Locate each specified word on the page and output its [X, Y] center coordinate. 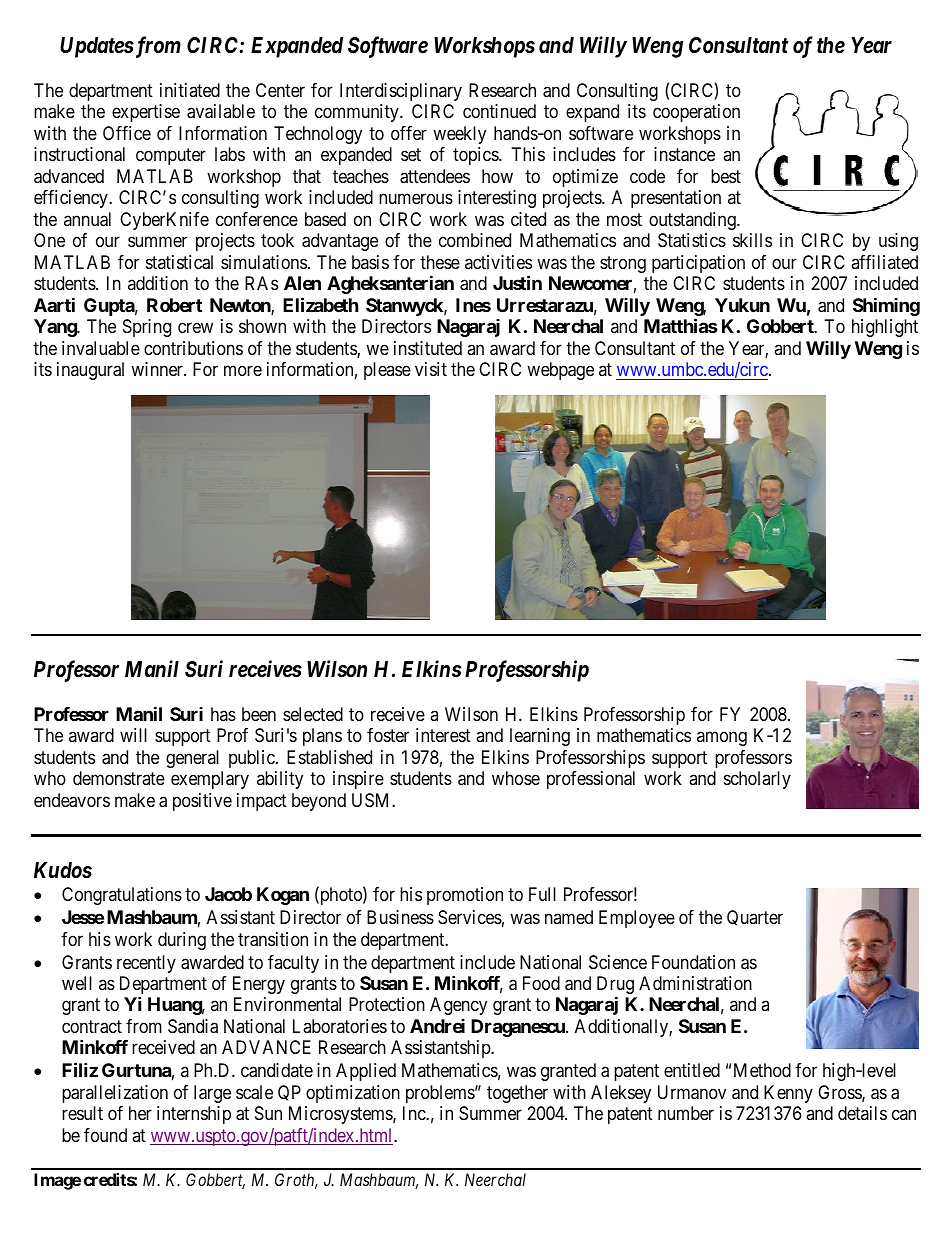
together [517, 1094]
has [223, 714]
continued [499, 111]
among [722, 739]
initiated [190, 90]
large [212, 1094]
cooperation [696, 113]
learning [540, 737]
